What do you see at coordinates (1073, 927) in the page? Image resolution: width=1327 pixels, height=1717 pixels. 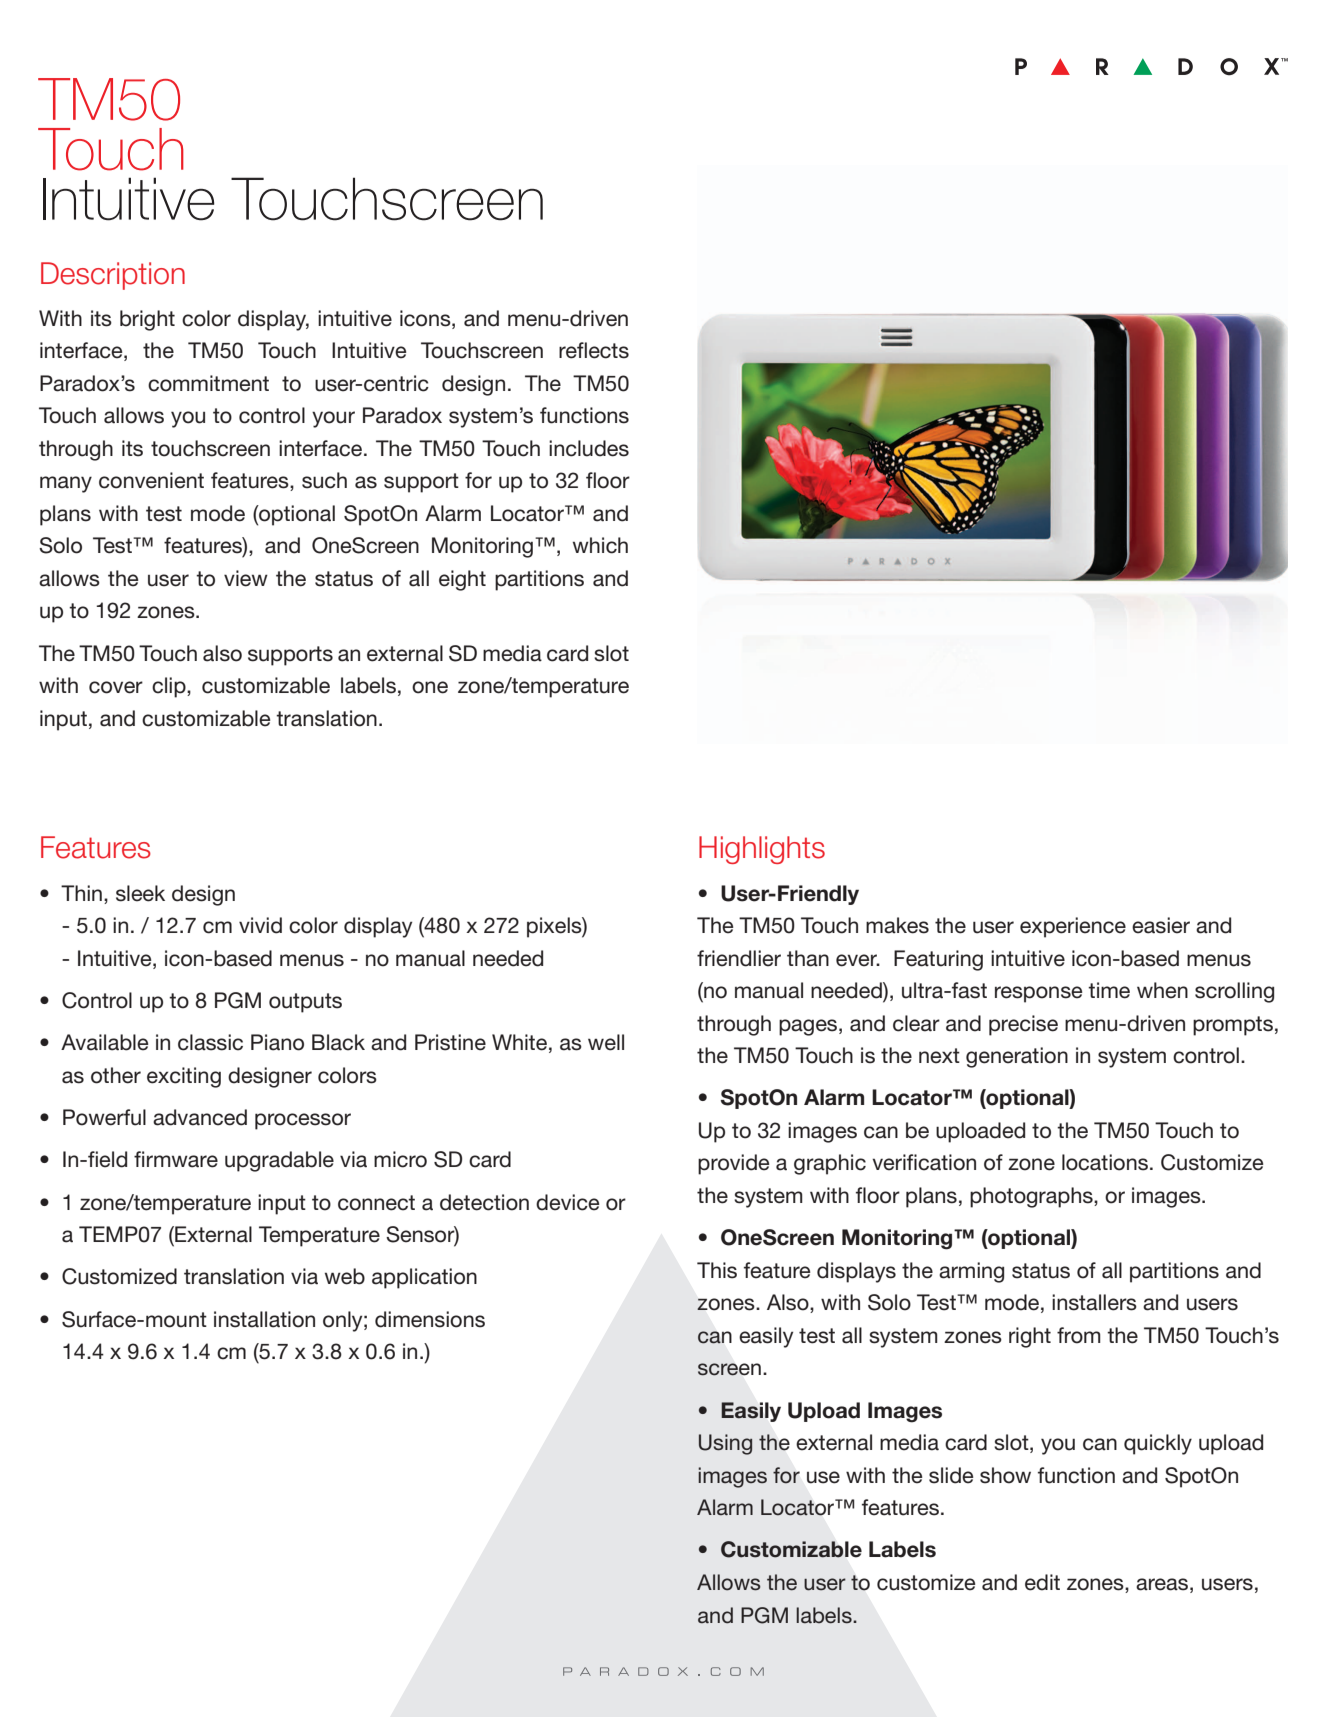 I see `experience` at bounding box center [1073, 927].
